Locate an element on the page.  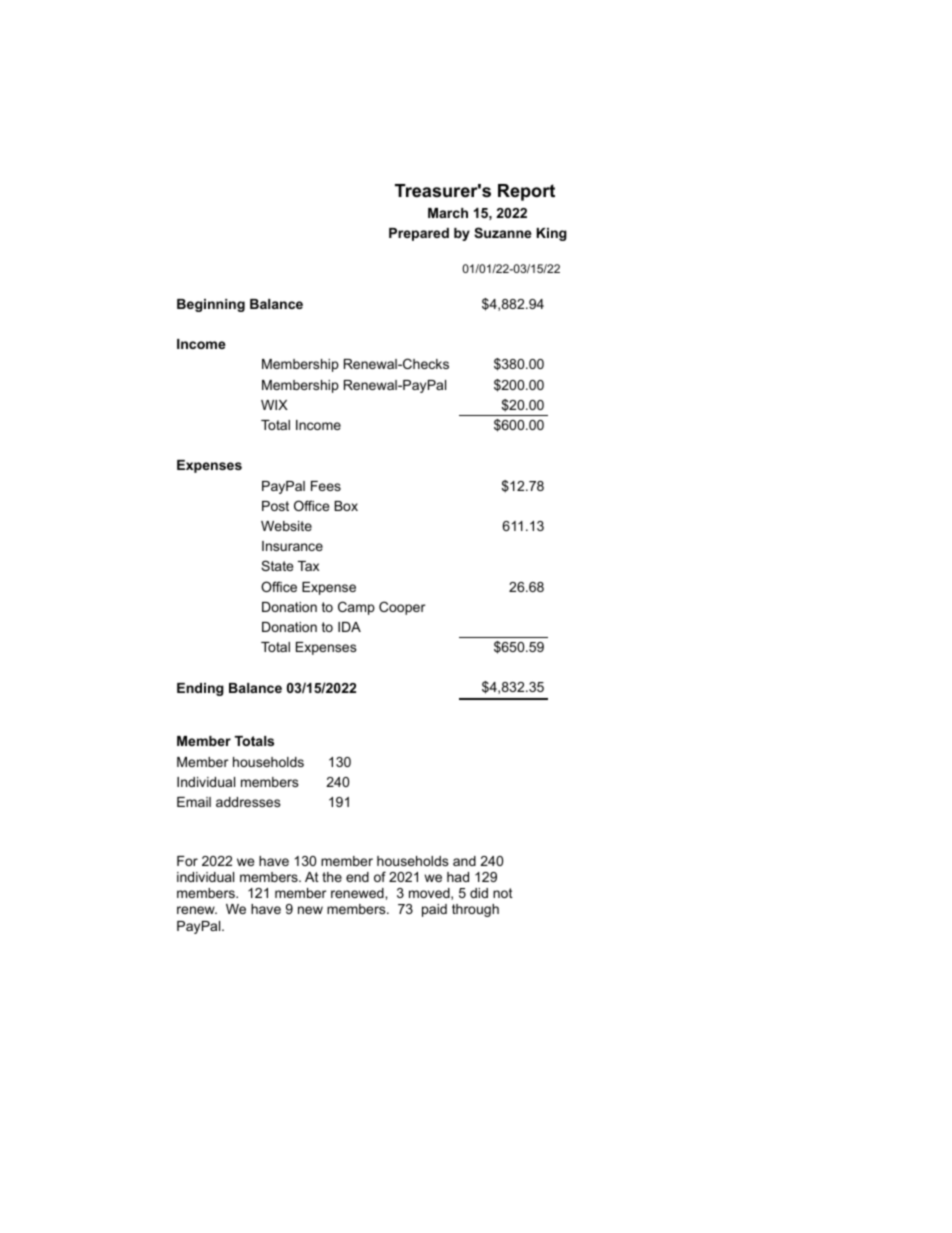
Prepared is located at coordinates (419, 234).
